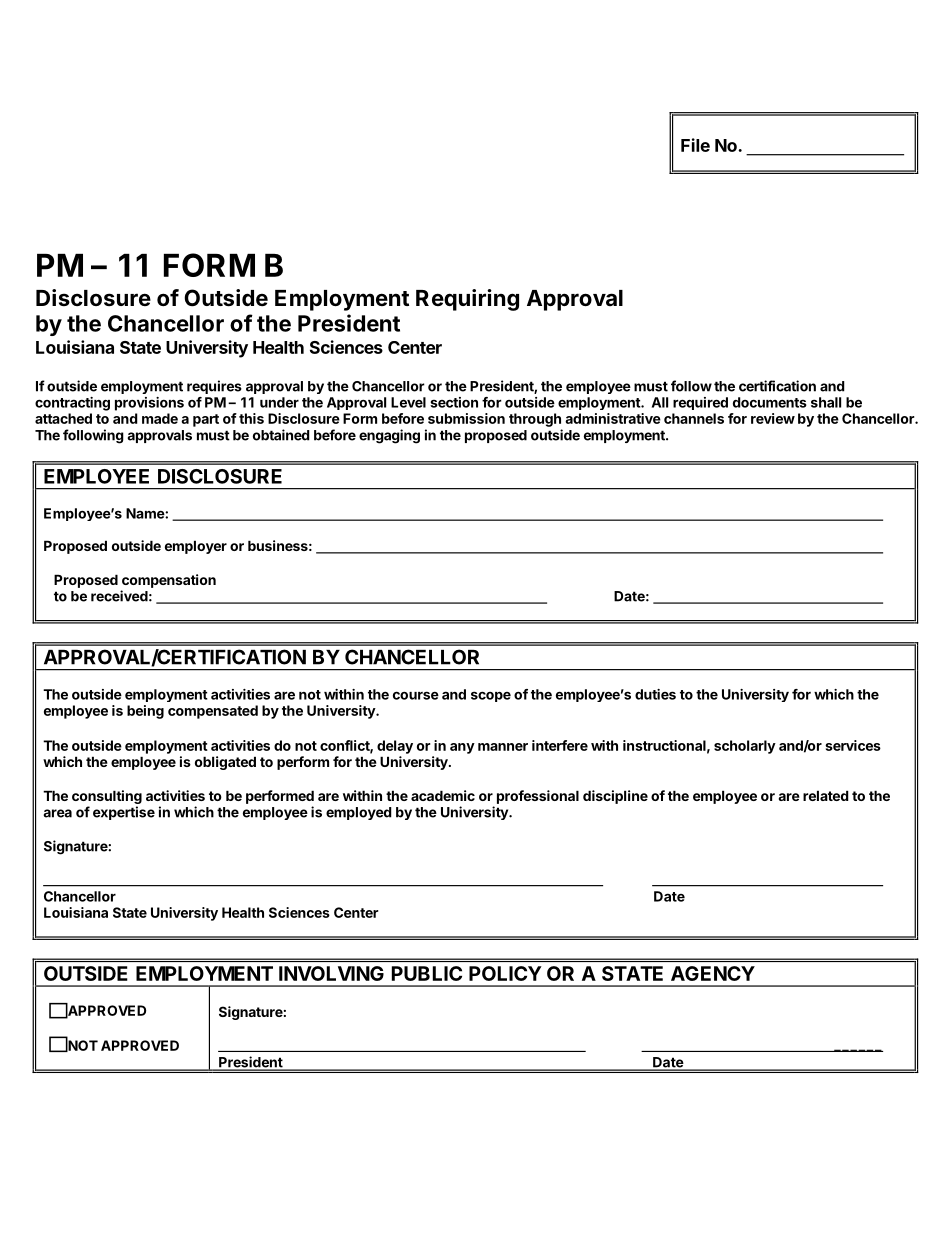 This screenshot has width=952, height=1233. What do you see at coordinates (695, 145) in the screenshot?
I see `File` at bounding box center [695, 145].
